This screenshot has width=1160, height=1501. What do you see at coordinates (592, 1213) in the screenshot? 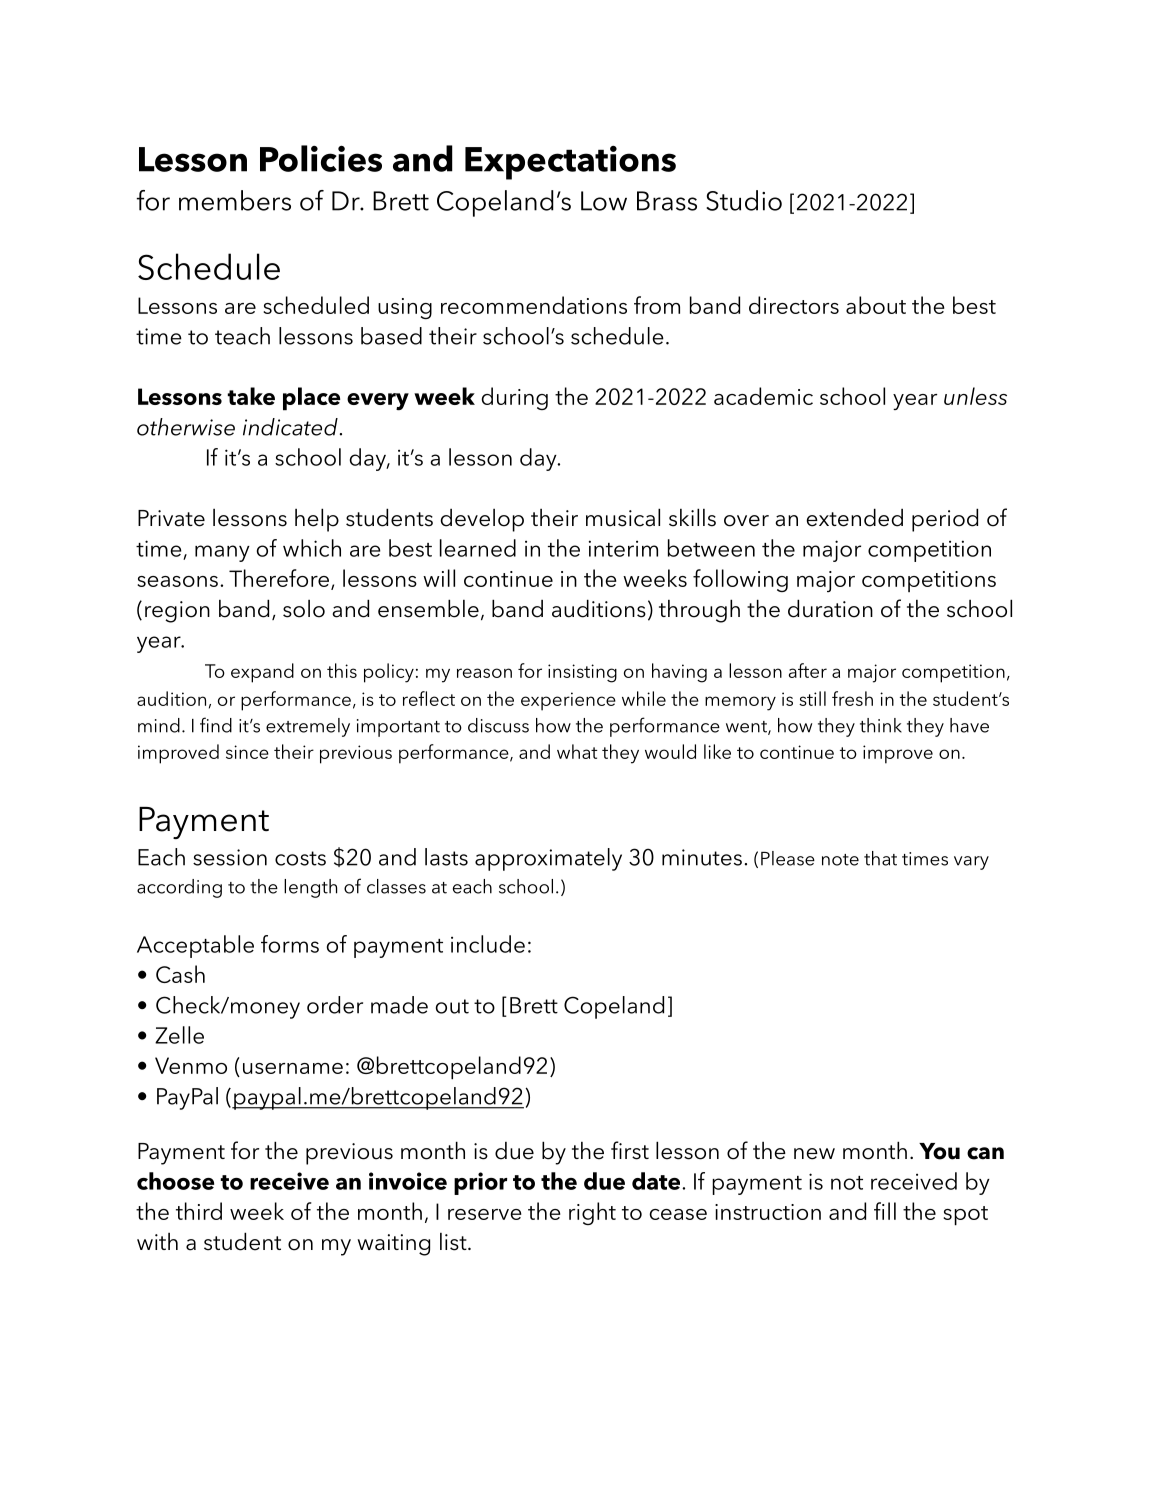
I see `right` at bounding box center [592, 1213].
